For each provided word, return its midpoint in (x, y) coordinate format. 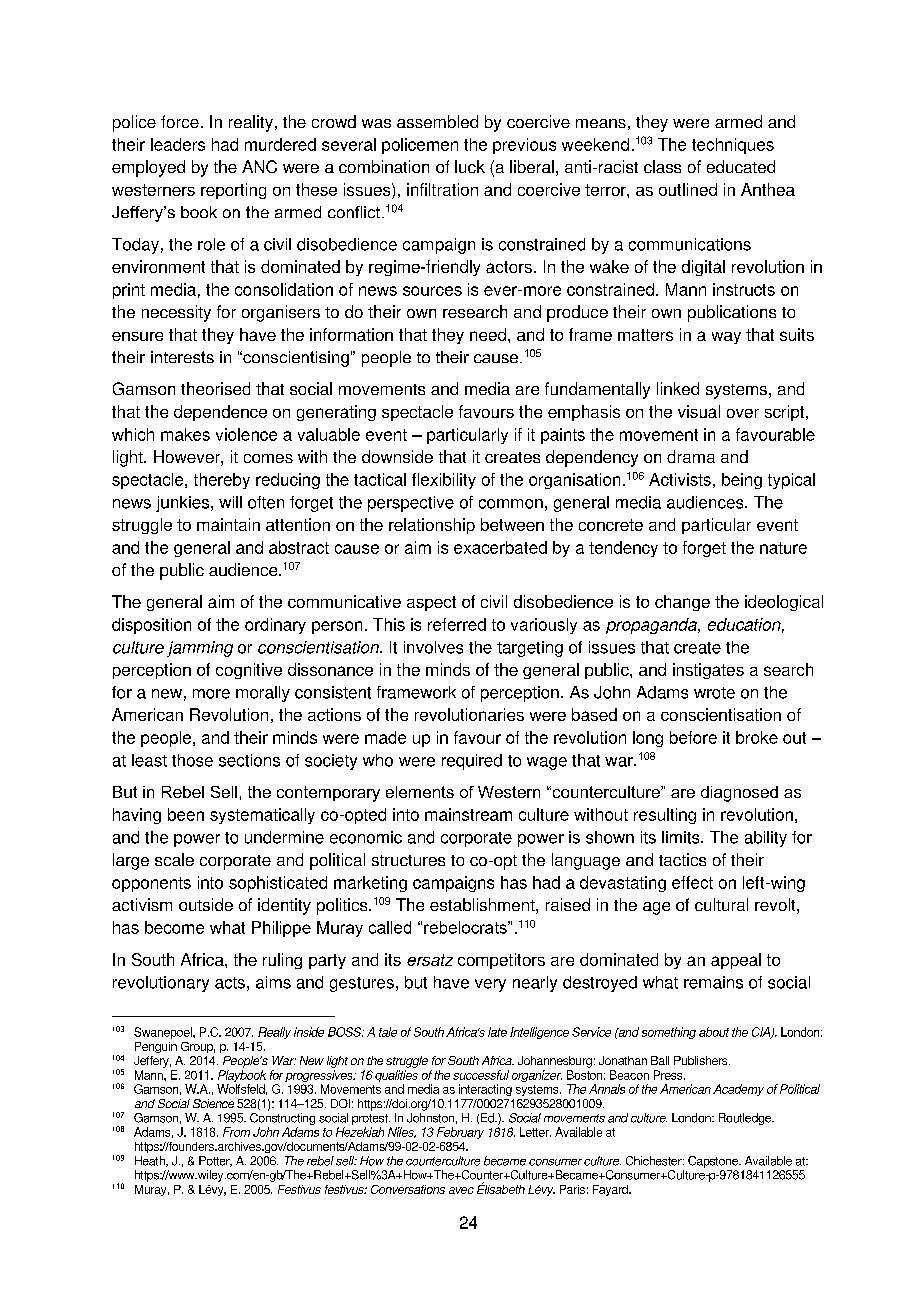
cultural (721, 904)
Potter (215, 1161)
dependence (220, 413)
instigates (708, 671)
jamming (200, 649)
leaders (178, 144)
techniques (733, 146)
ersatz (430, 960)
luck (470, 166)
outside (206, 904)
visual (699, 411)
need (488, 334)
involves (433, 647)
